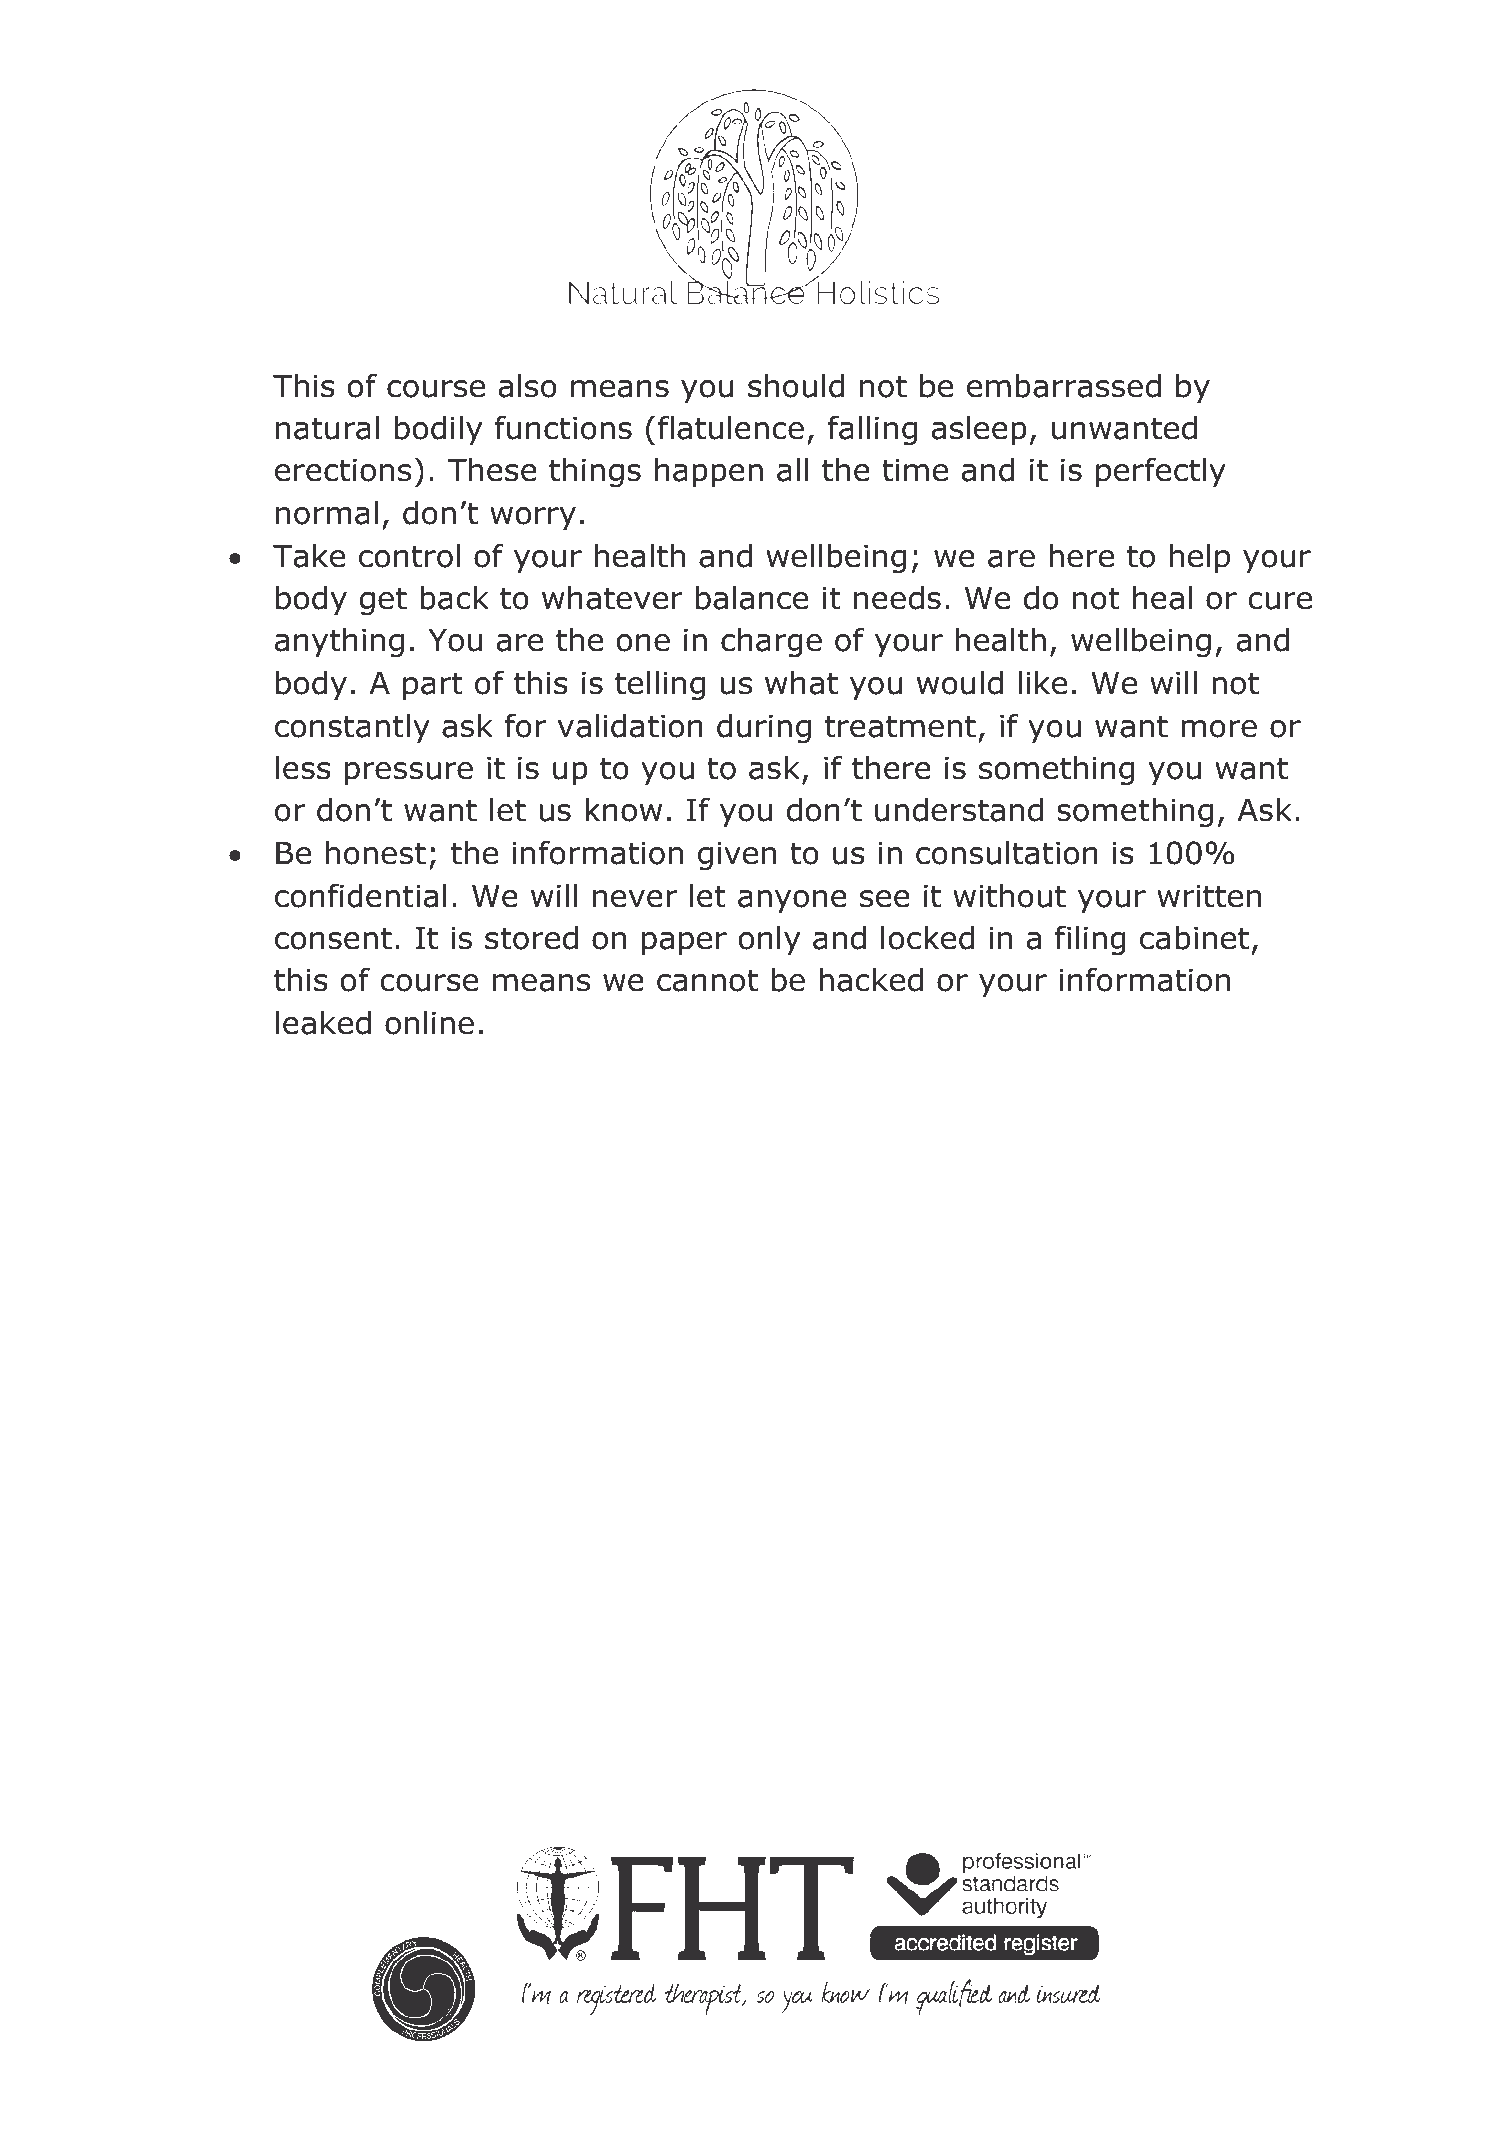 The width and height of the screenshot is (1508, 2133). Describe the element at coordinates (1200, 558) in the screenshot. I see `help` at that location.
